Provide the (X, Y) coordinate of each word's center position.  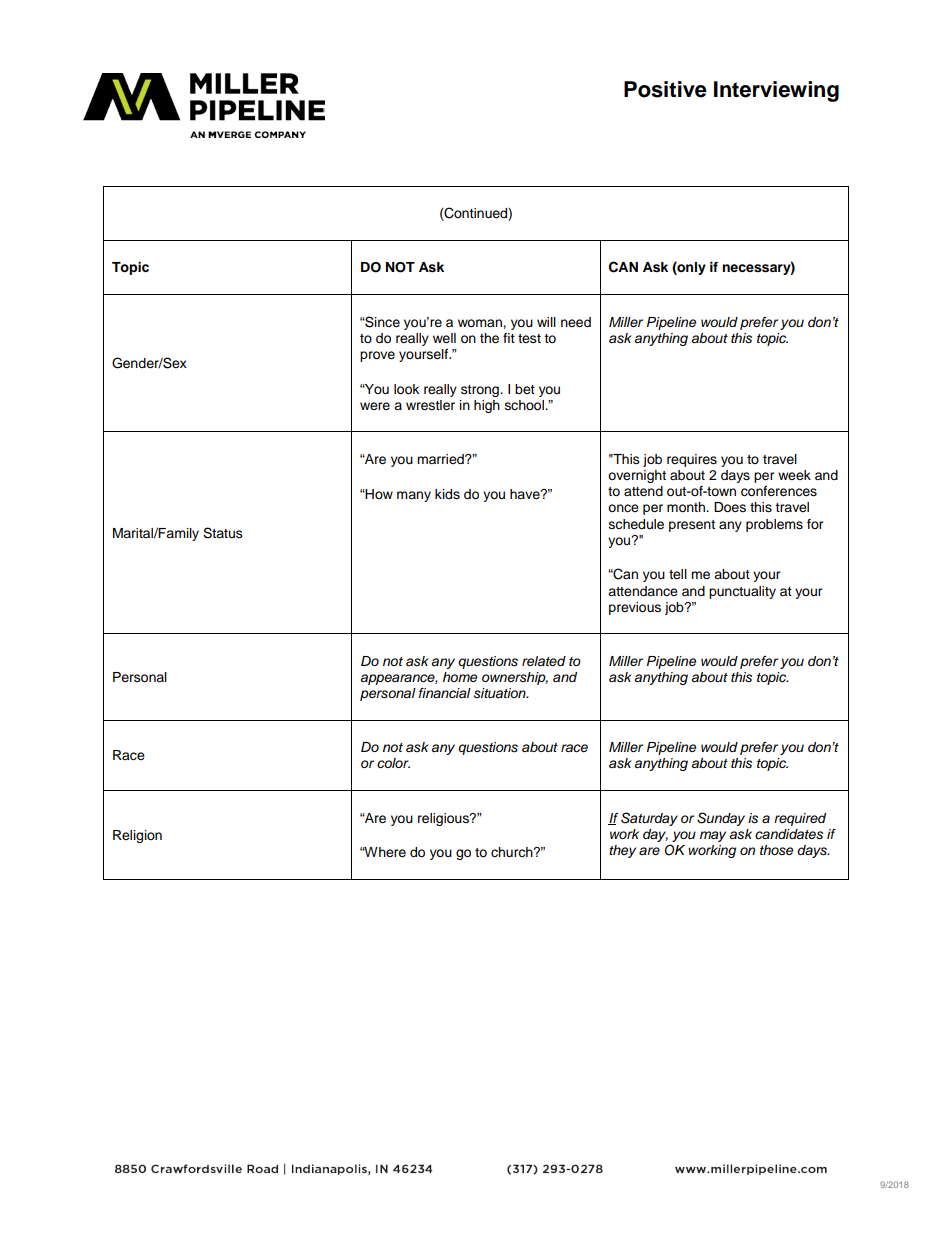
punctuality (742, 592)
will (546, 322)
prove (377, 356)
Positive (665, 89)
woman (481, 323)
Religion (137, 836)
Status (223, 533)
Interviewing (776, 91)
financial (445, 693)
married (441, 459)
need (576, 322)
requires (692, 460)
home (460, 677)
